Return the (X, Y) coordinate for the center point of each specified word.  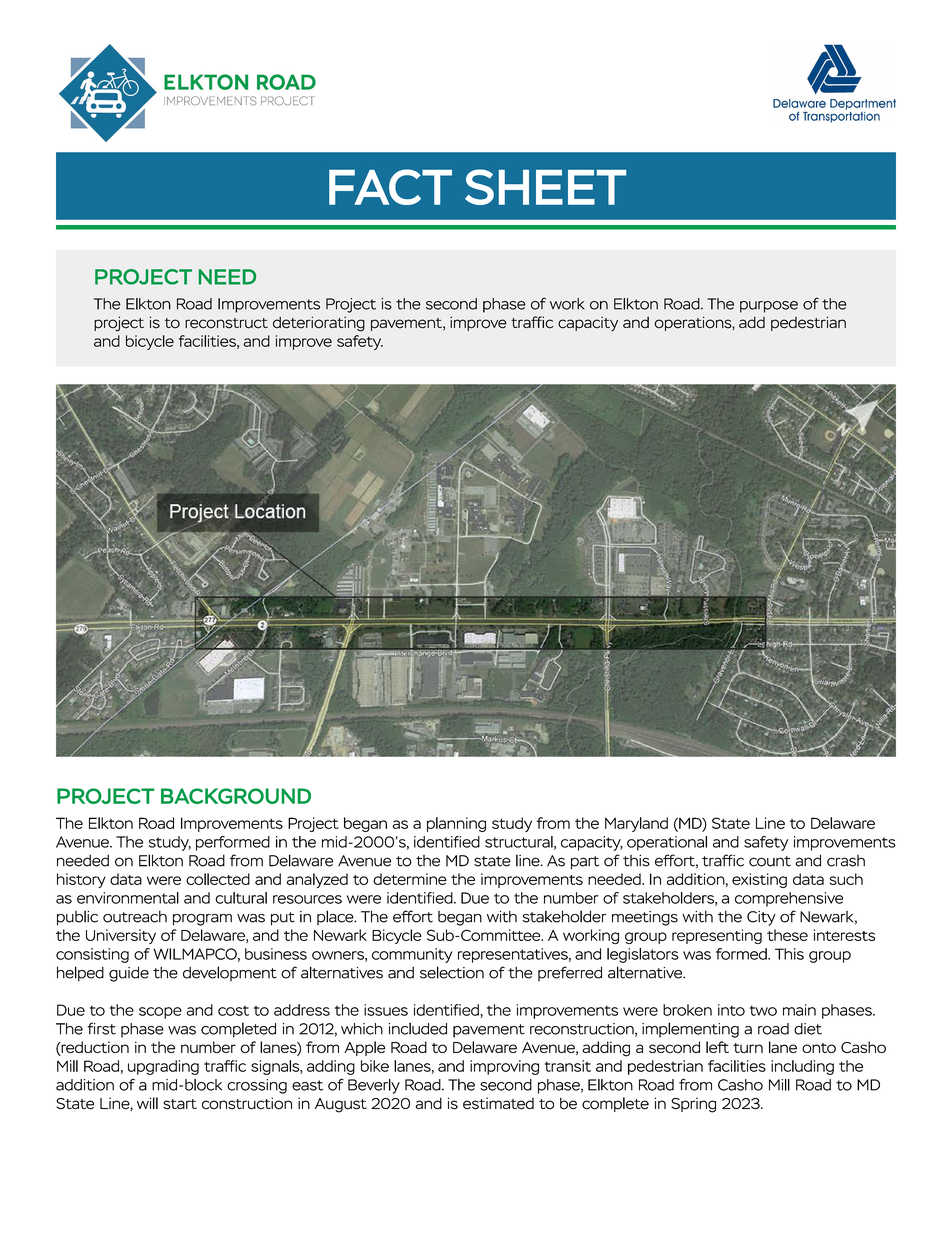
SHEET (545, 187)
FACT (390, 187)
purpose (769, 307)
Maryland (636, 824)
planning (456, 824)
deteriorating (319, 324)
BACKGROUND (236, 796)
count (770, 861)
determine (410, 879)
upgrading (163, 1067)
